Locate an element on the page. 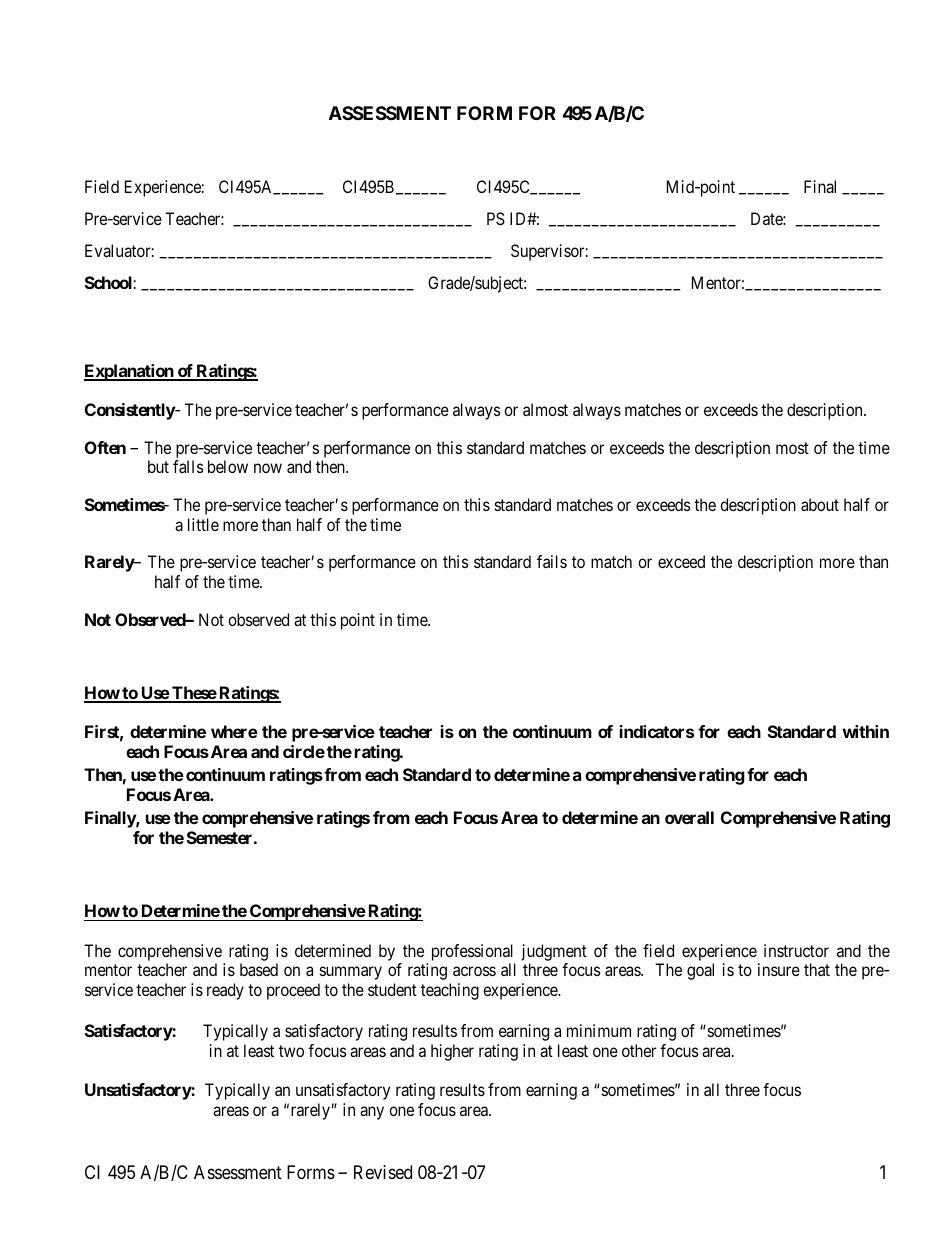  within is located at coordinates (865, 731).
